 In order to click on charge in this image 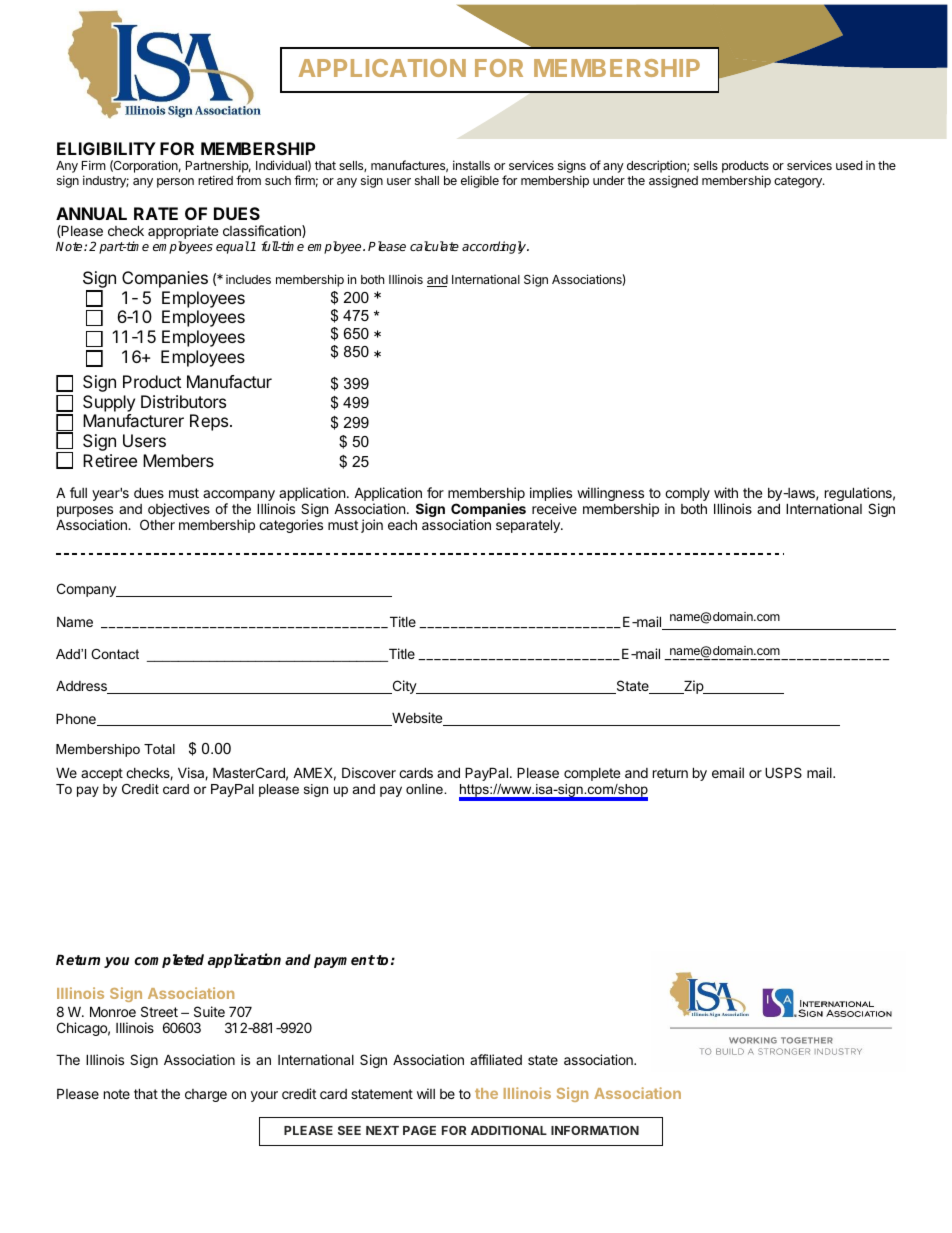, I will do `click(206, 1095)`.
